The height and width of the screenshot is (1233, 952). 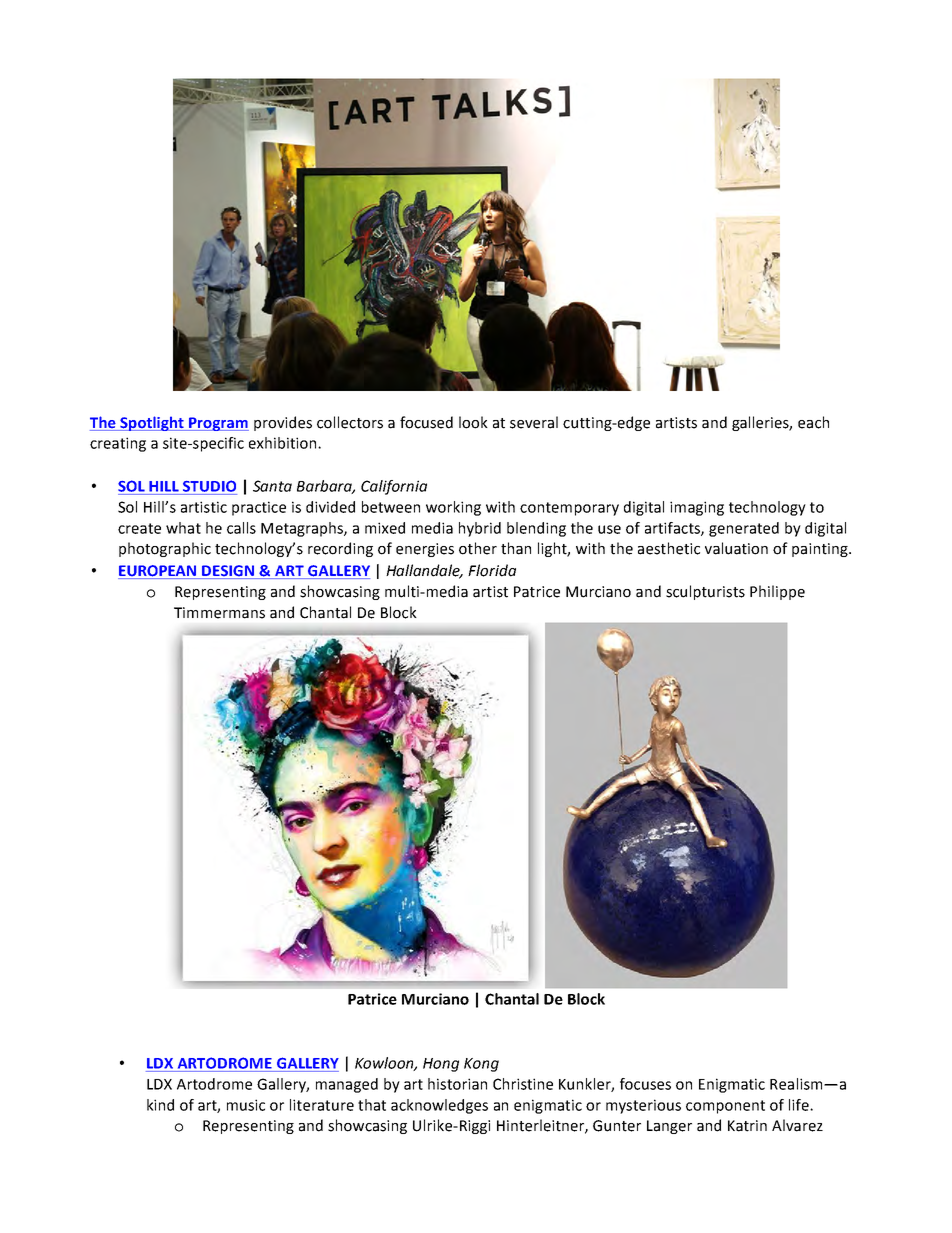 I want to click on Florida, so click(x=492, y=570).
